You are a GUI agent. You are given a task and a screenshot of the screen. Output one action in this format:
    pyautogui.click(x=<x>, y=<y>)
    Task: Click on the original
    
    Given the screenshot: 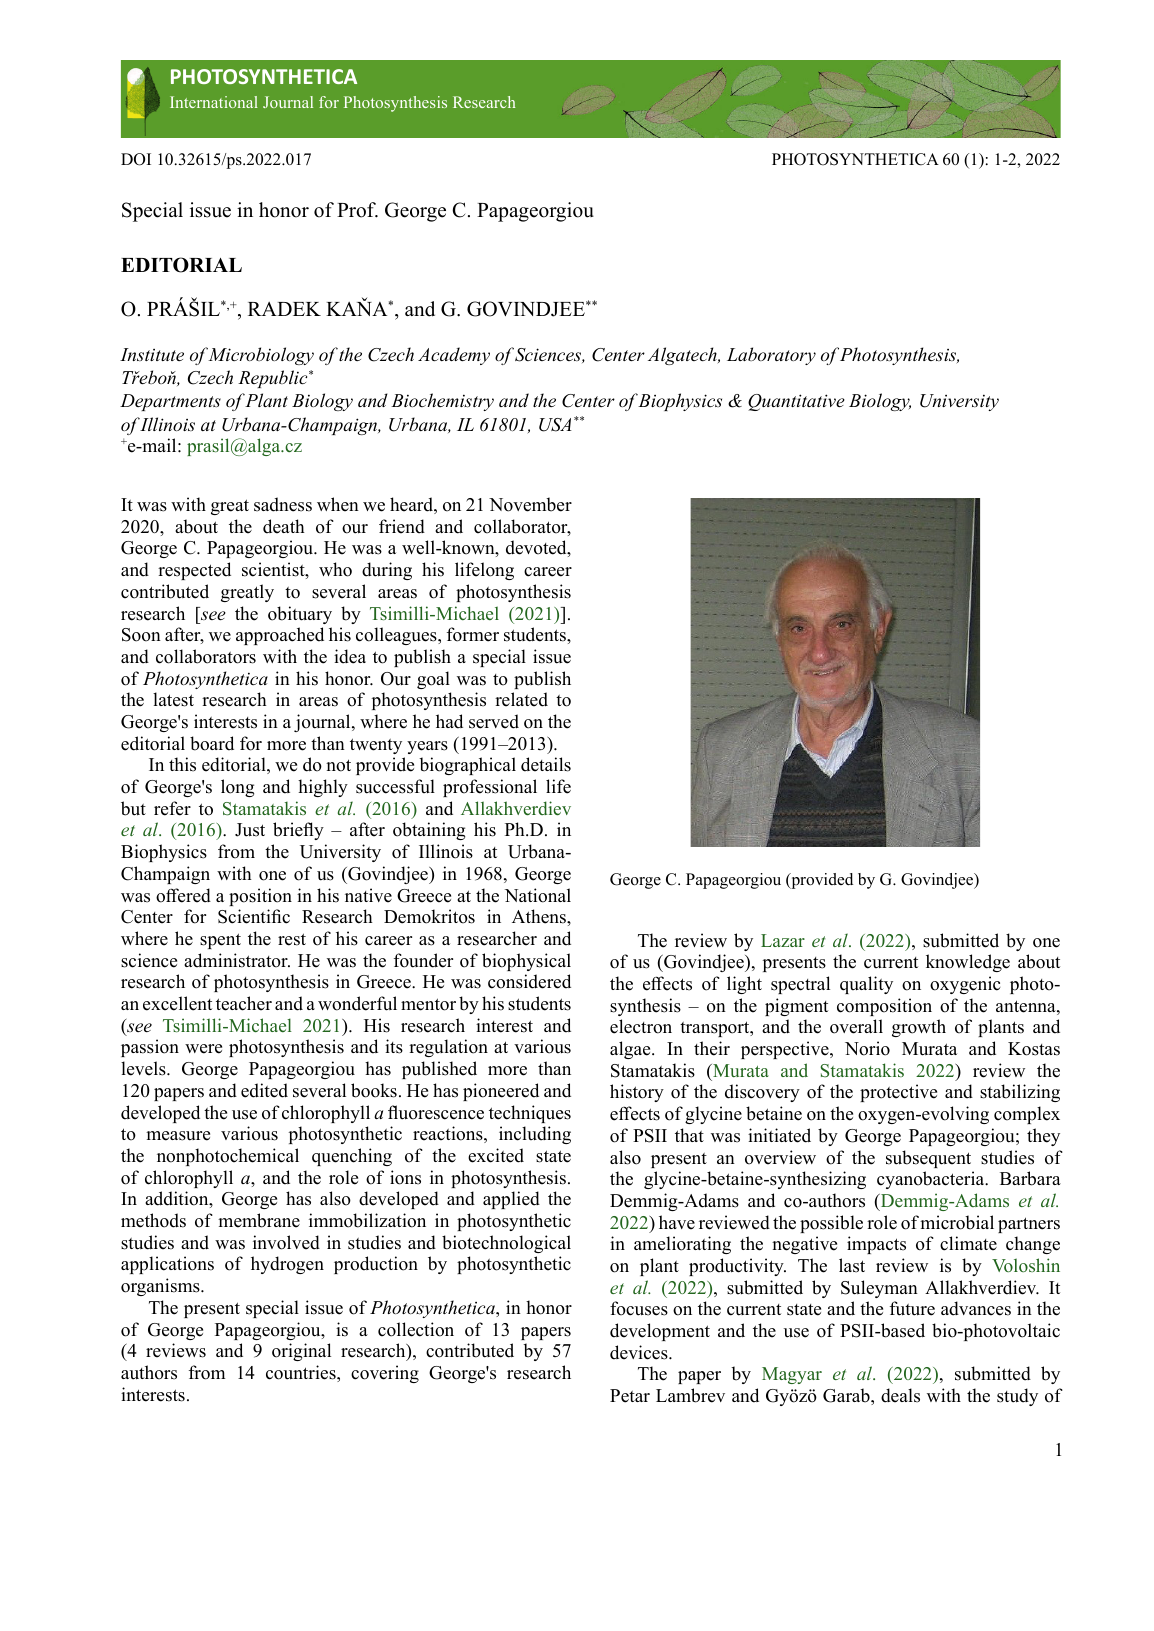 What is the action you would take?
    pyautogui.click(x=301, y=1352)
